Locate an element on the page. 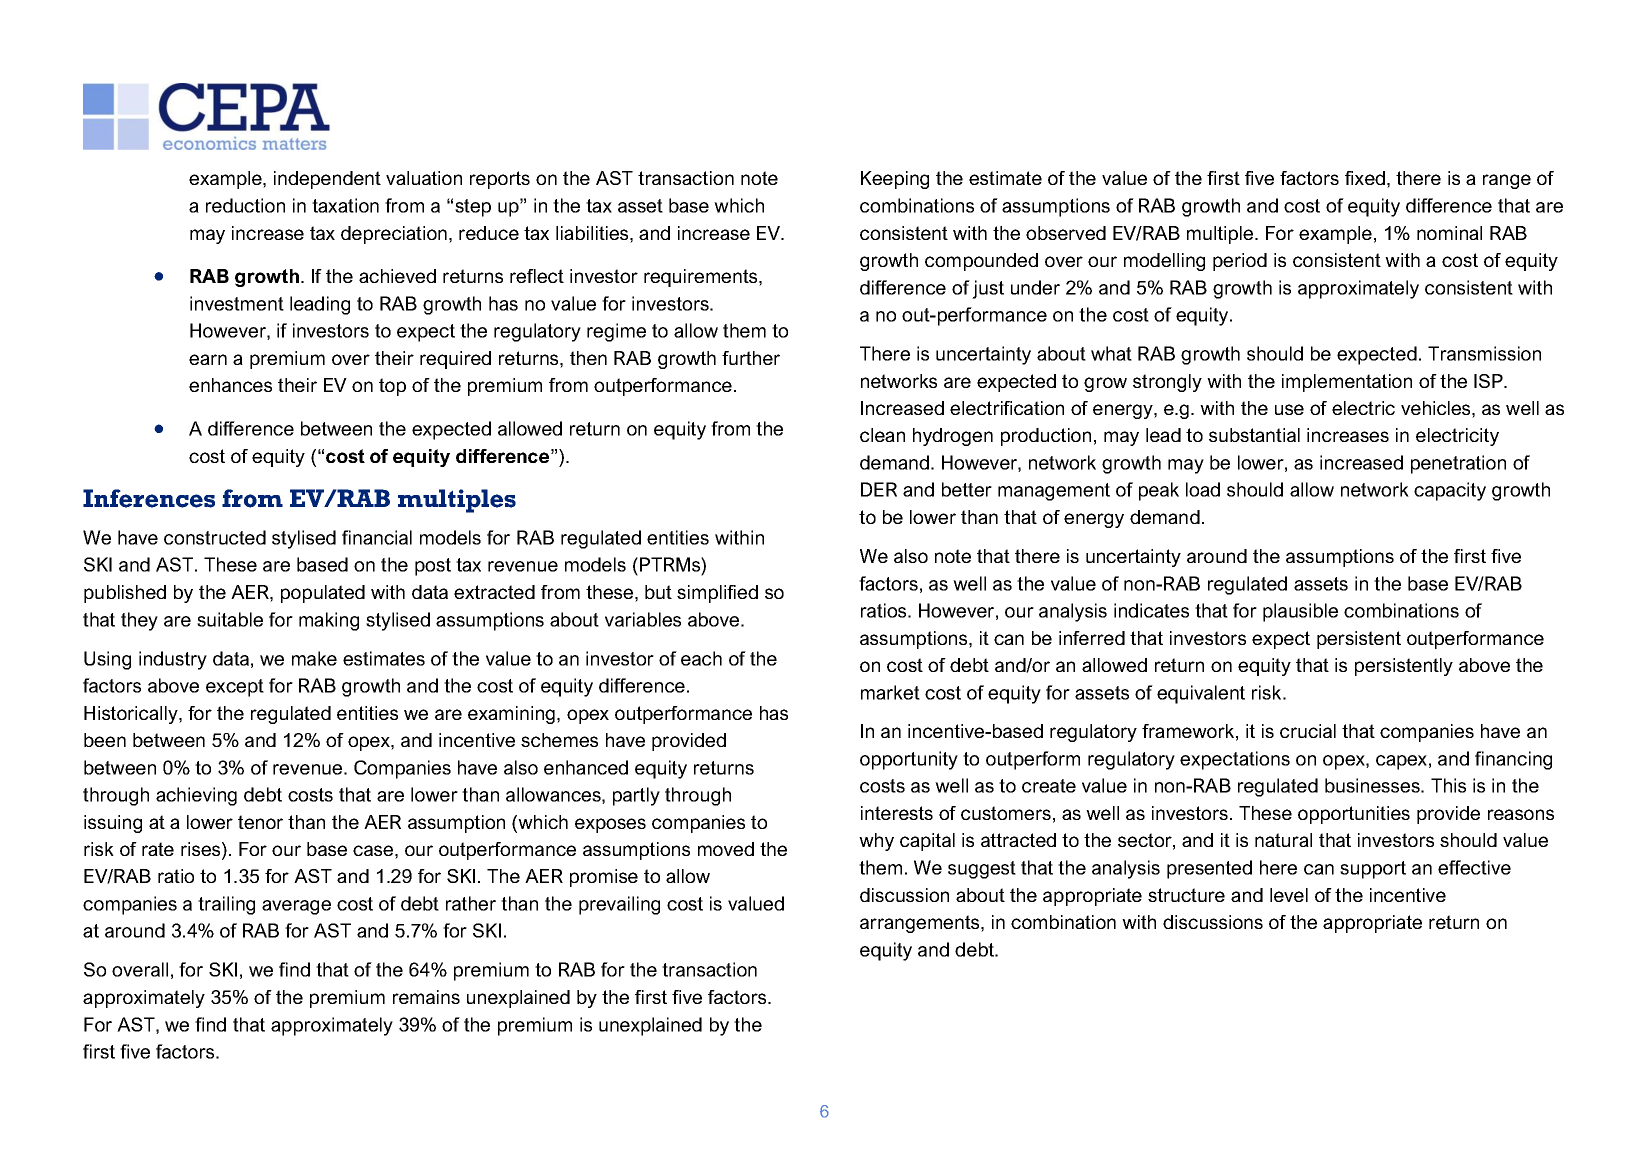 Image resolution: width=1649 pixels, height=1166 pixels. remains is located at coordinates (426, 997).
